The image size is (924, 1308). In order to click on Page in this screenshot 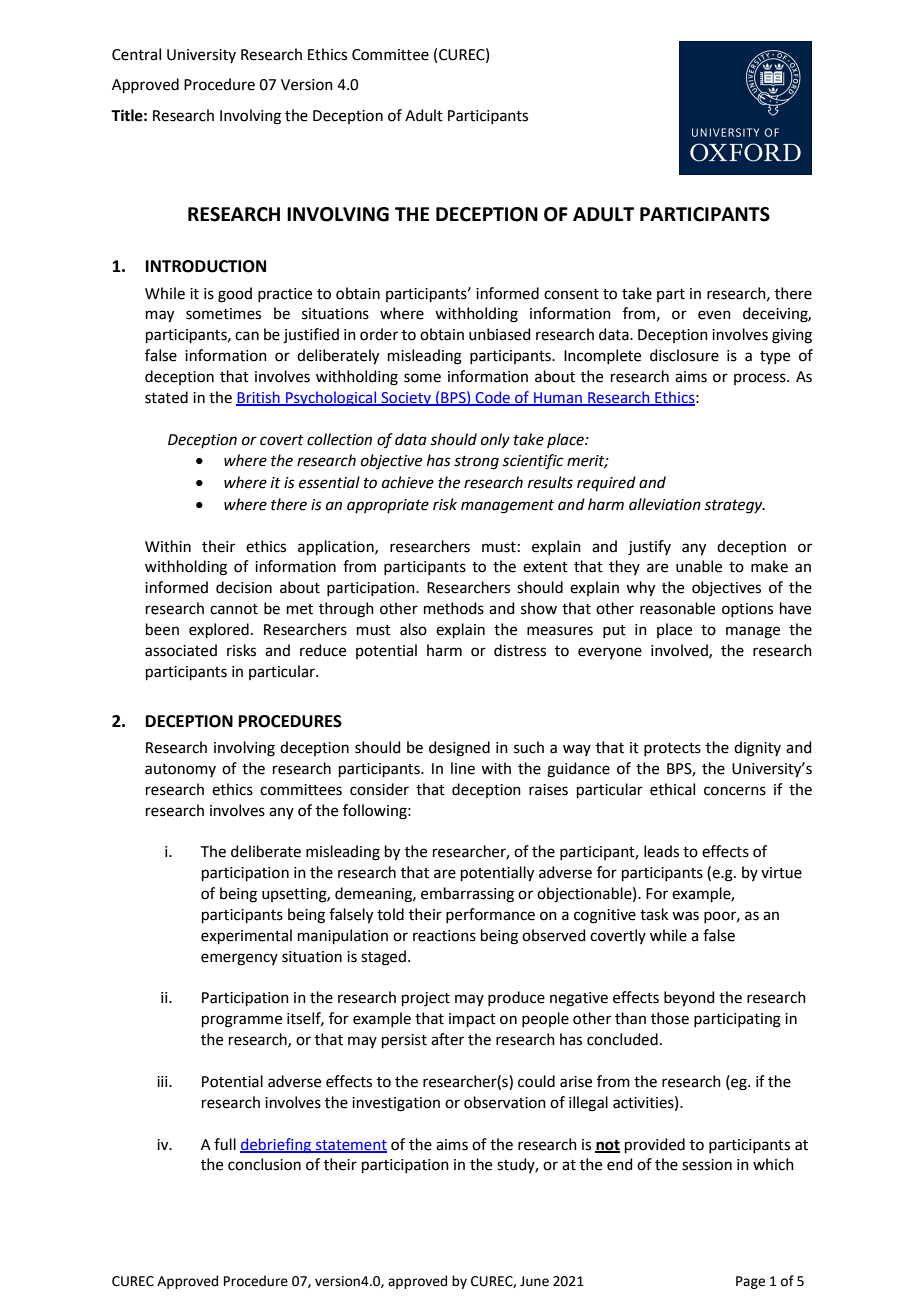, I will do `click(750, 1282)`.
